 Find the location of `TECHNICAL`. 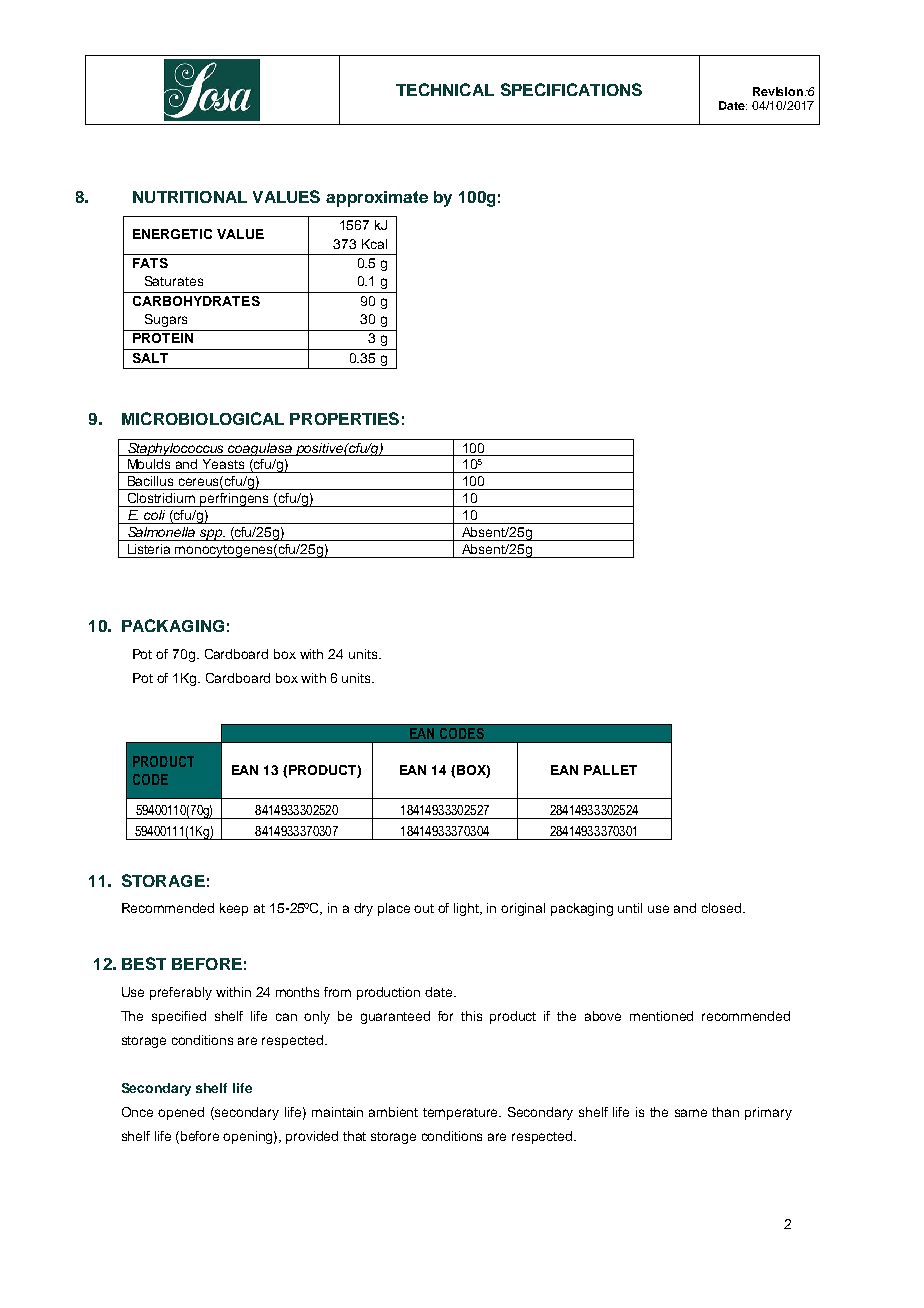

TECHNICAL is located at coordinates (445, 89).
